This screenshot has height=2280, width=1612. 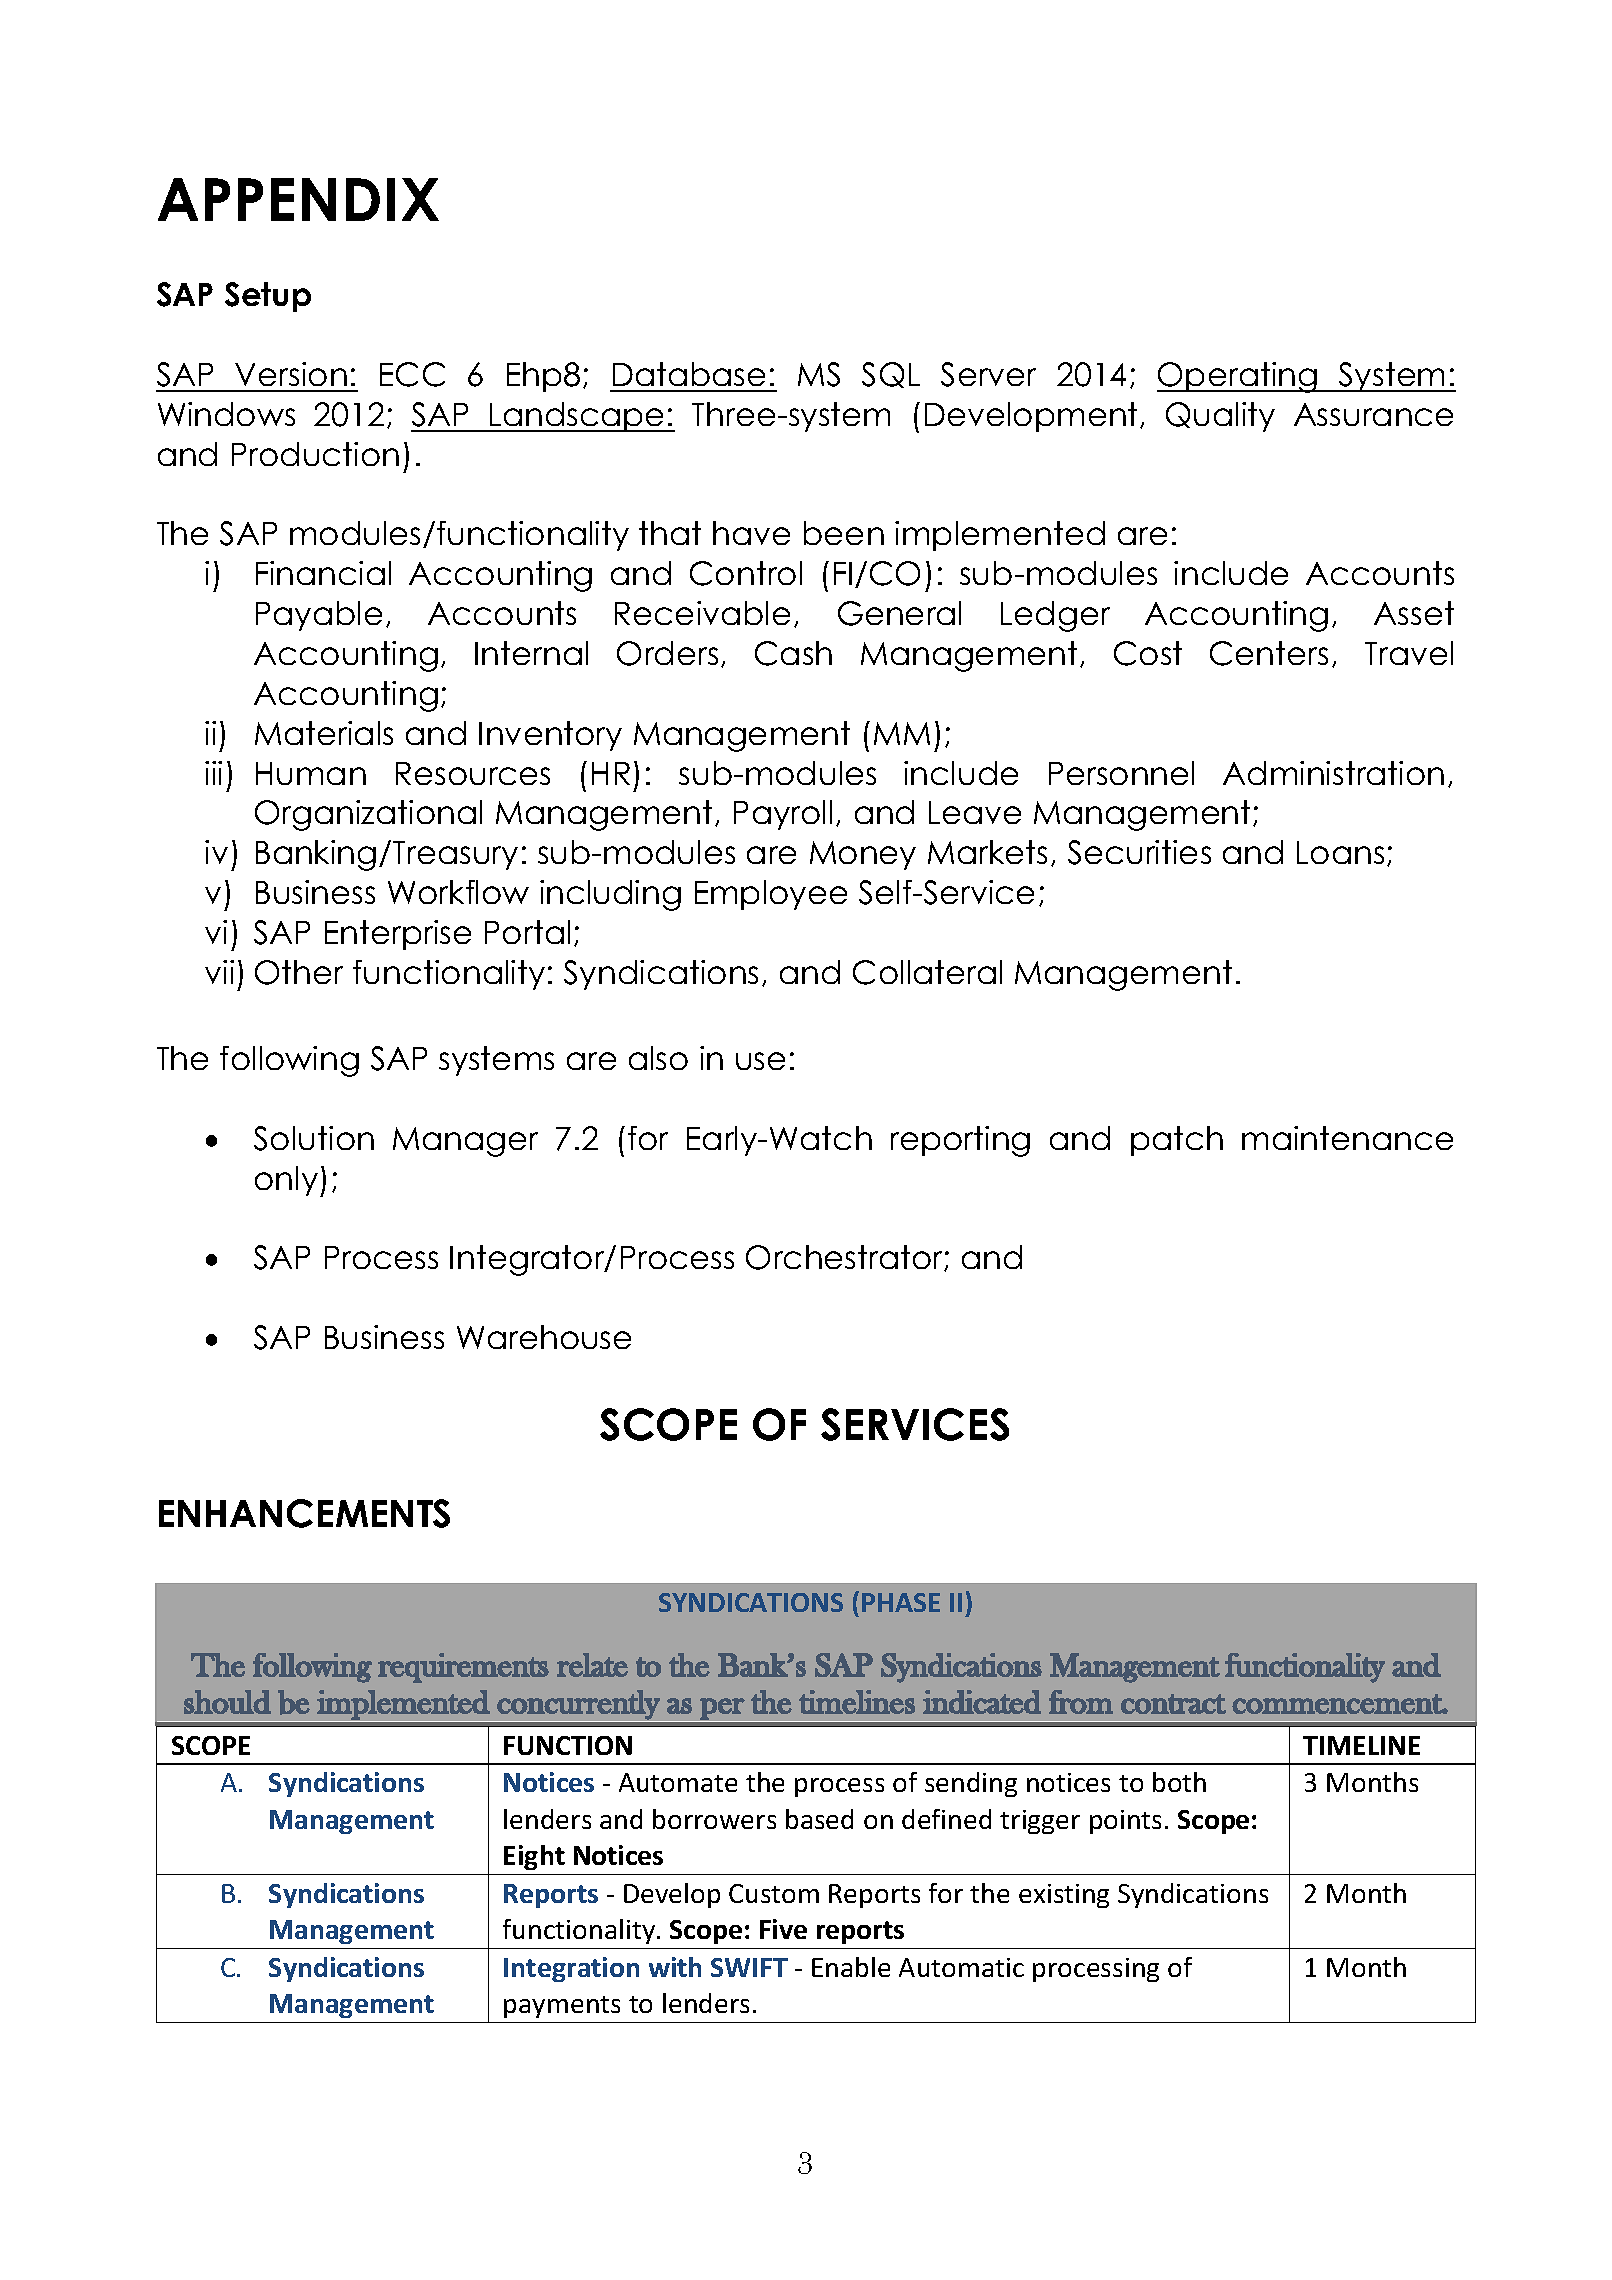 What do you see at coordinates (851, 1967) in the screenshot?
I see `Enable` at bounding box center [851, 1967].
